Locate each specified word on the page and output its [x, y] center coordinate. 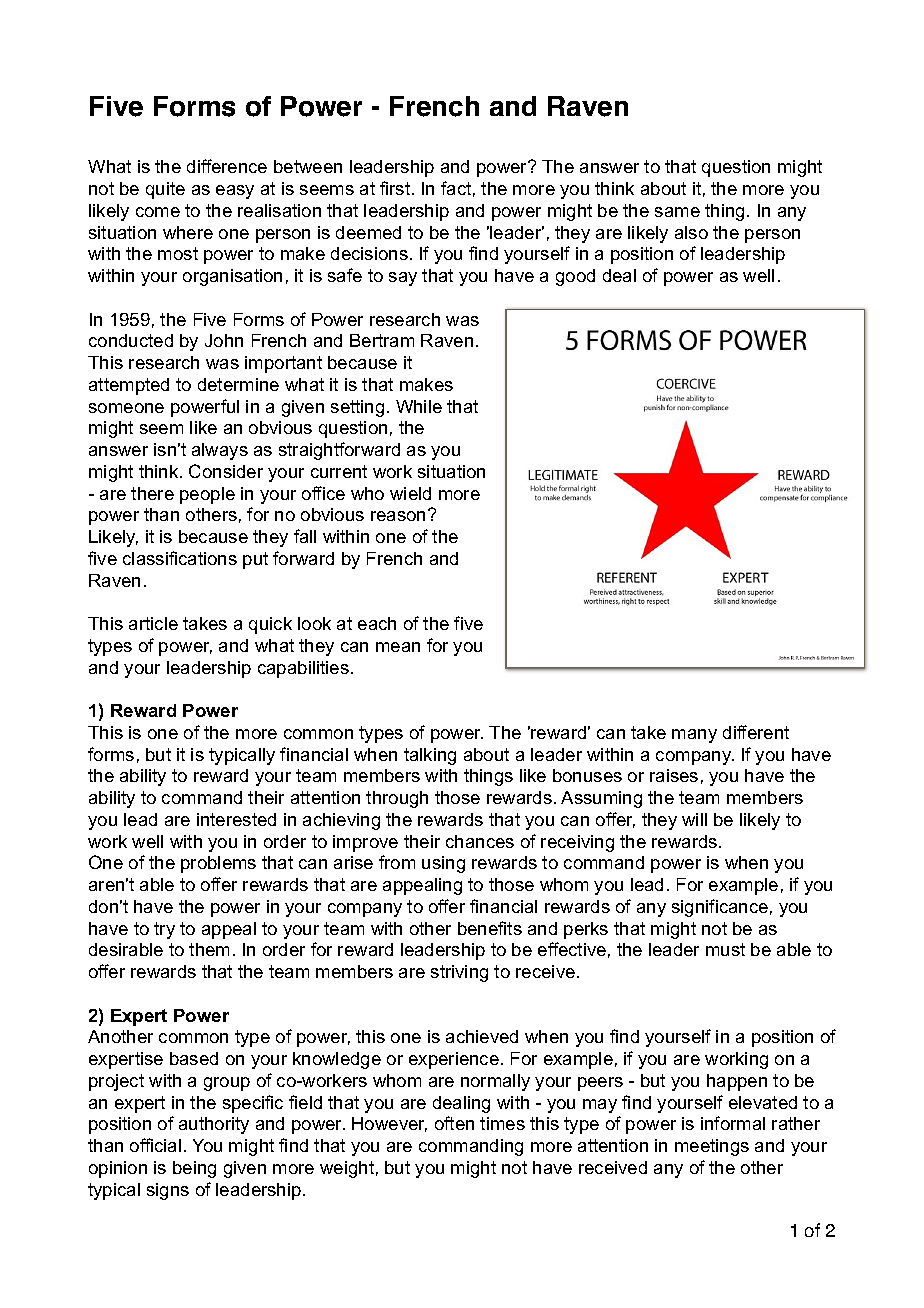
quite [165, 190]
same [677, 212]
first [396, 188]
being [194, 1169]
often [454, 1123]
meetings [712, 1147]
